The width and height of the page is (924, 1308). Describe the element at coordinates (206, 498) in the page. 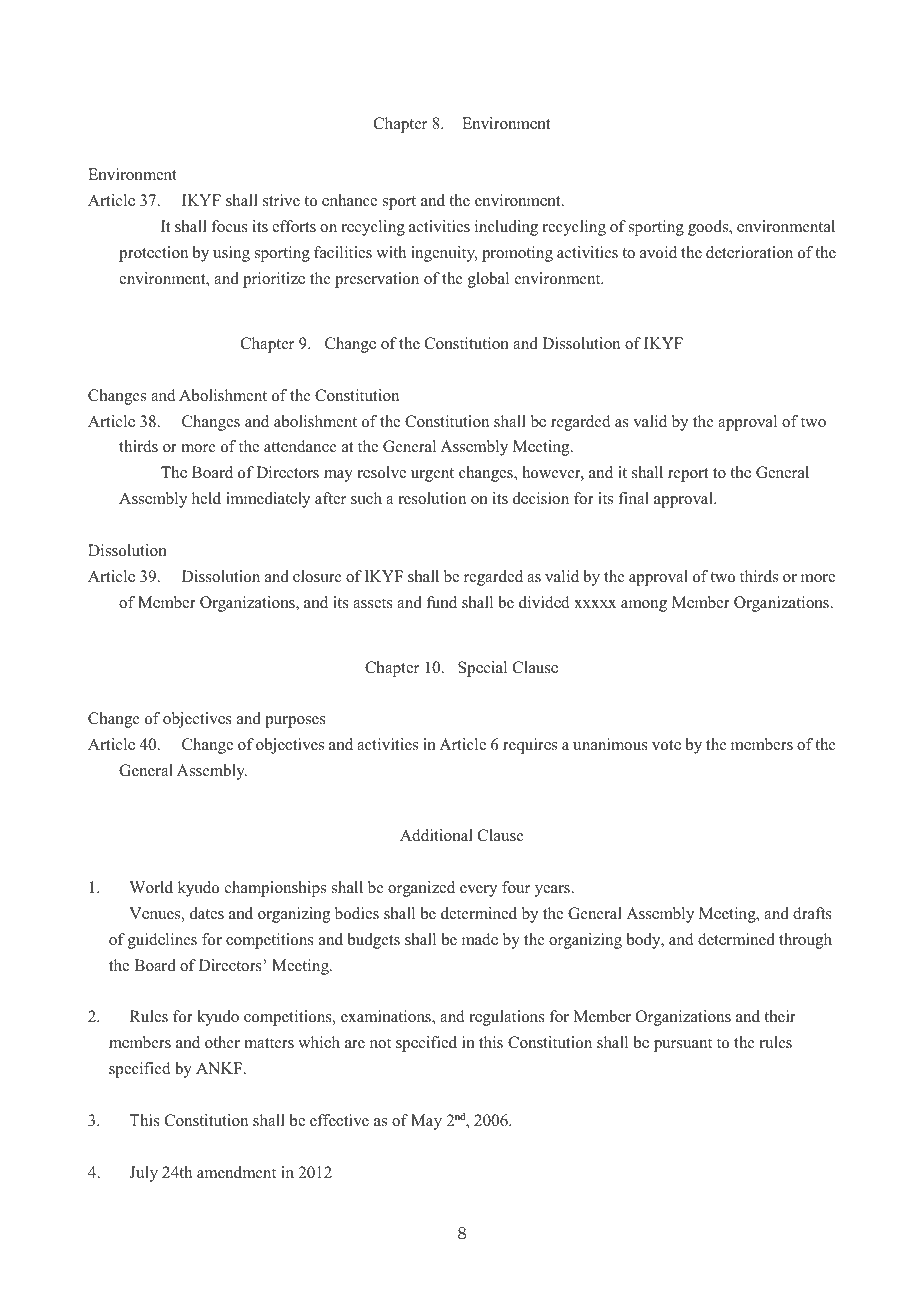

I see `held` at that location.
